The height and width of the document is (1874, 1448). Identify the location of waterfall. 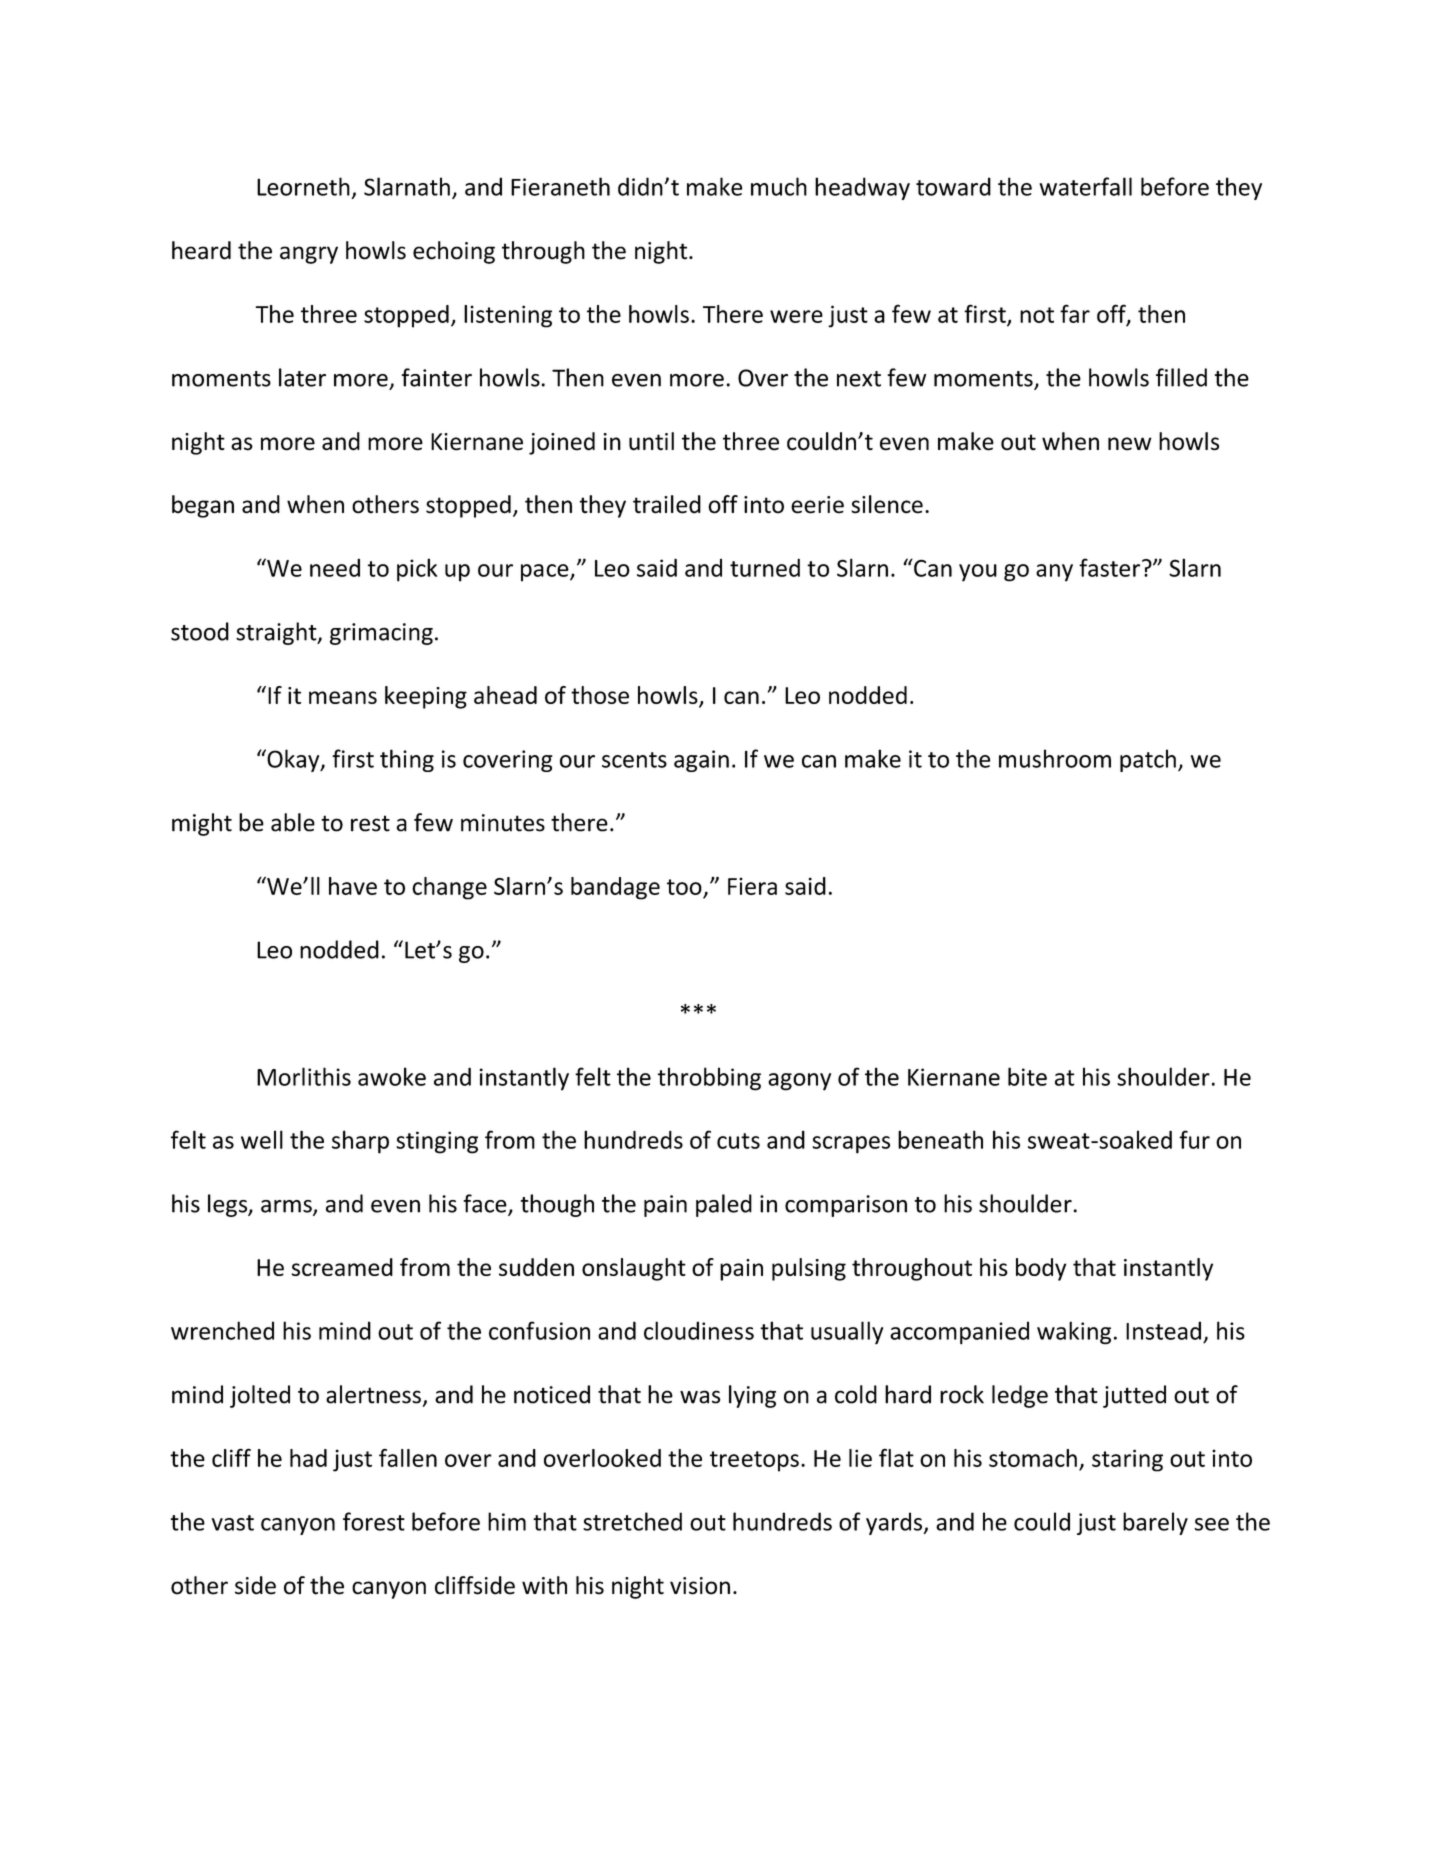
(1085, 186).
